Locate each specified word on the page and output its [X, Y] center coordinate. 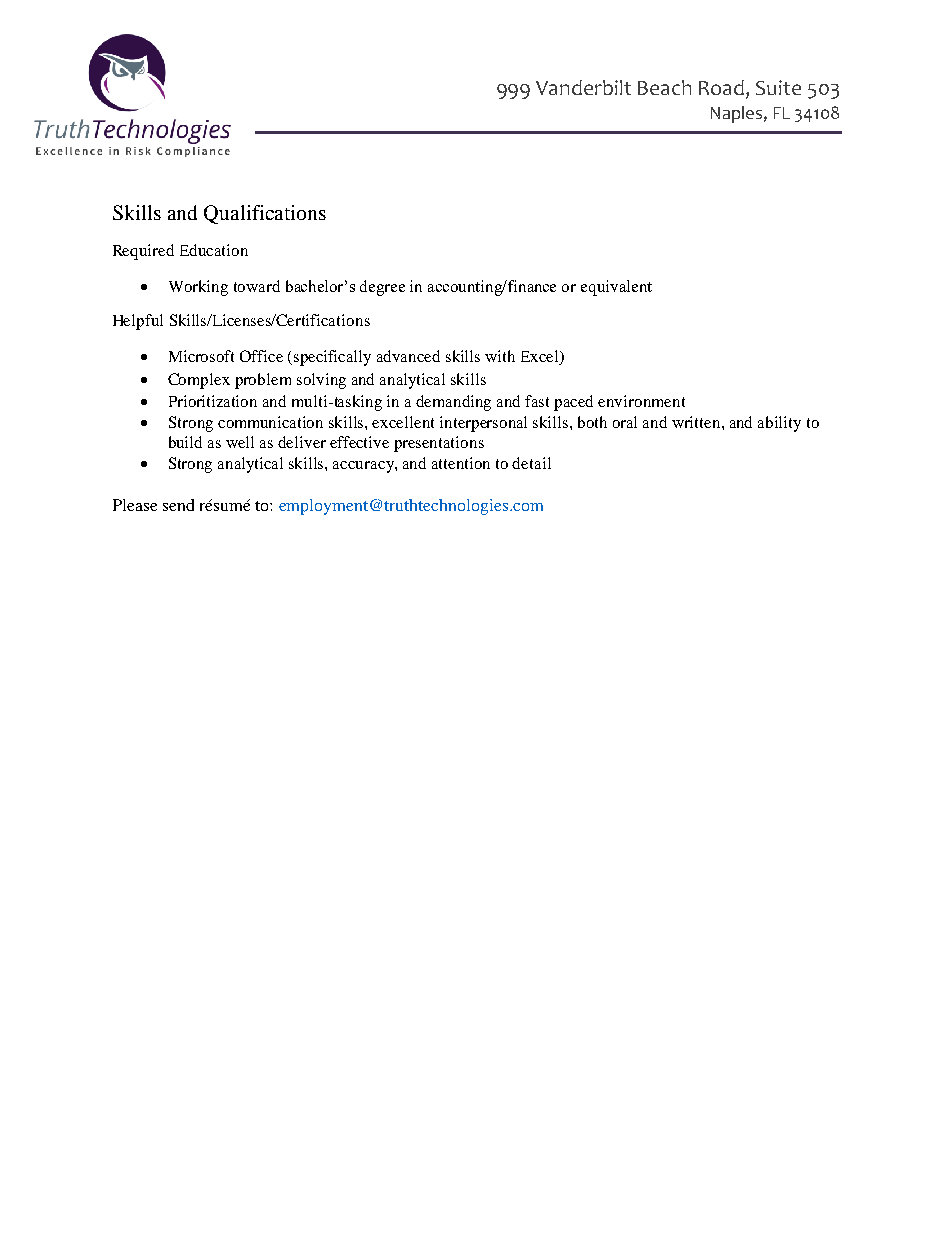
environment [641, 401]
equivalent [616, 288]
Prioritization [213, 401]
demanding [453, 403]
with [500, 356]
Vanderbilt [583, 87]
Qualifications [265, 214]
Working [198, 288]
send [178, 505]
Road [721, 87]
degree [382, 288]
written [697, 422]
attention [461, 463]
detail [531, 463]
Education [214, 250]
